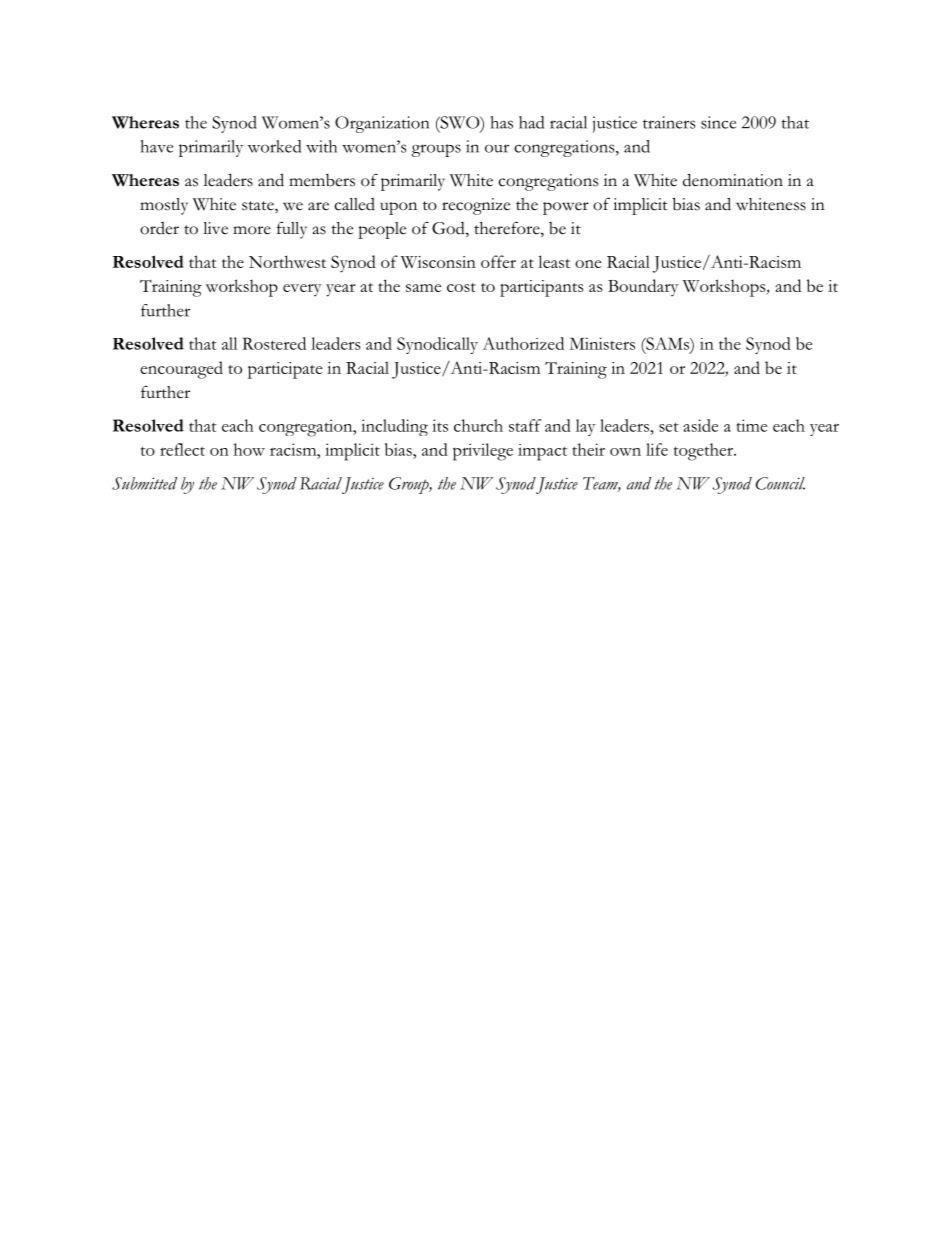  What do you see at coordinates (733, 180) in the screenshot?
I see `denomination` at bounding box center [733, 180].
